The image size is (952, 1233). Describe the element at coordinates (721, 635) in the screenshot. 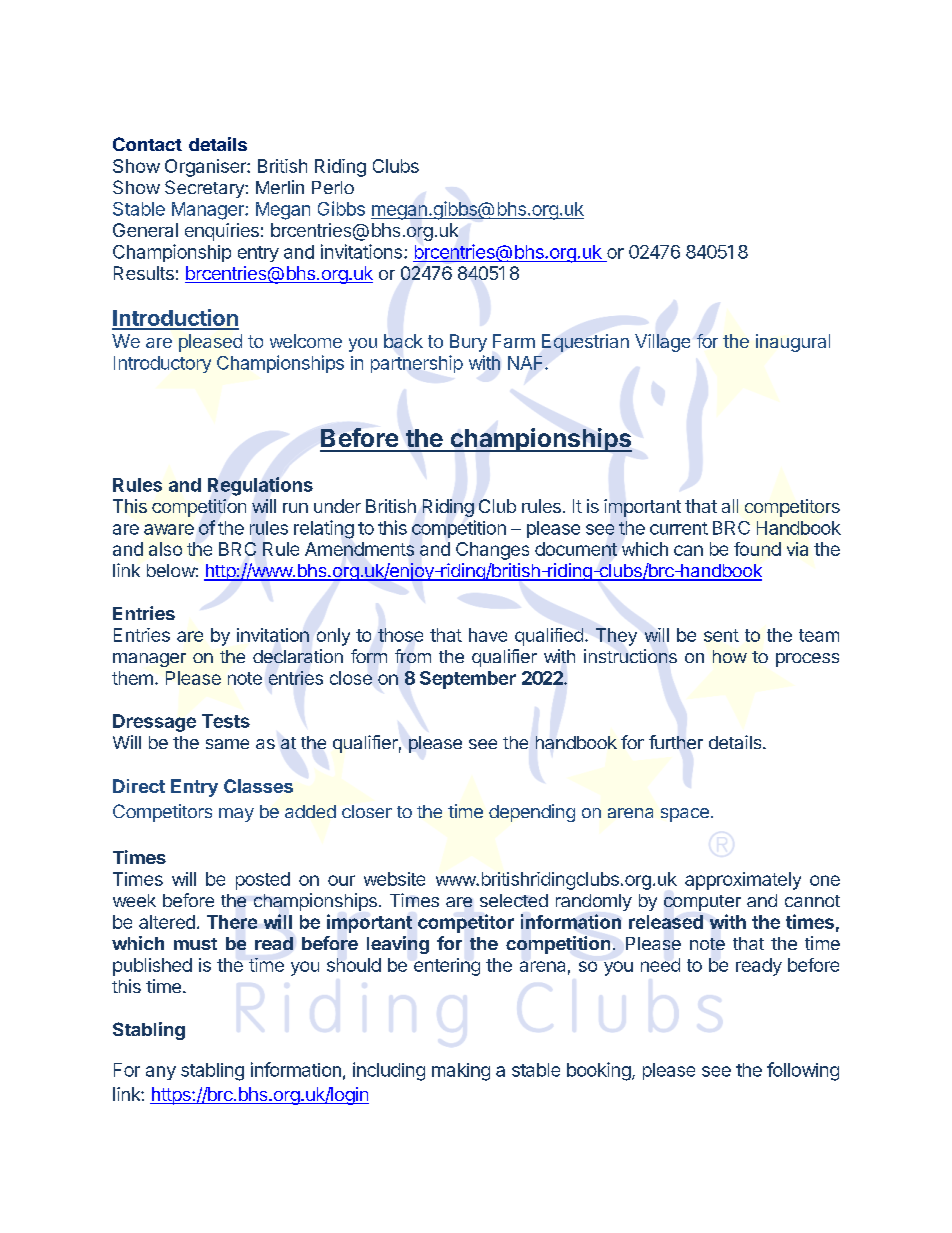

I see `sent` at that location.
